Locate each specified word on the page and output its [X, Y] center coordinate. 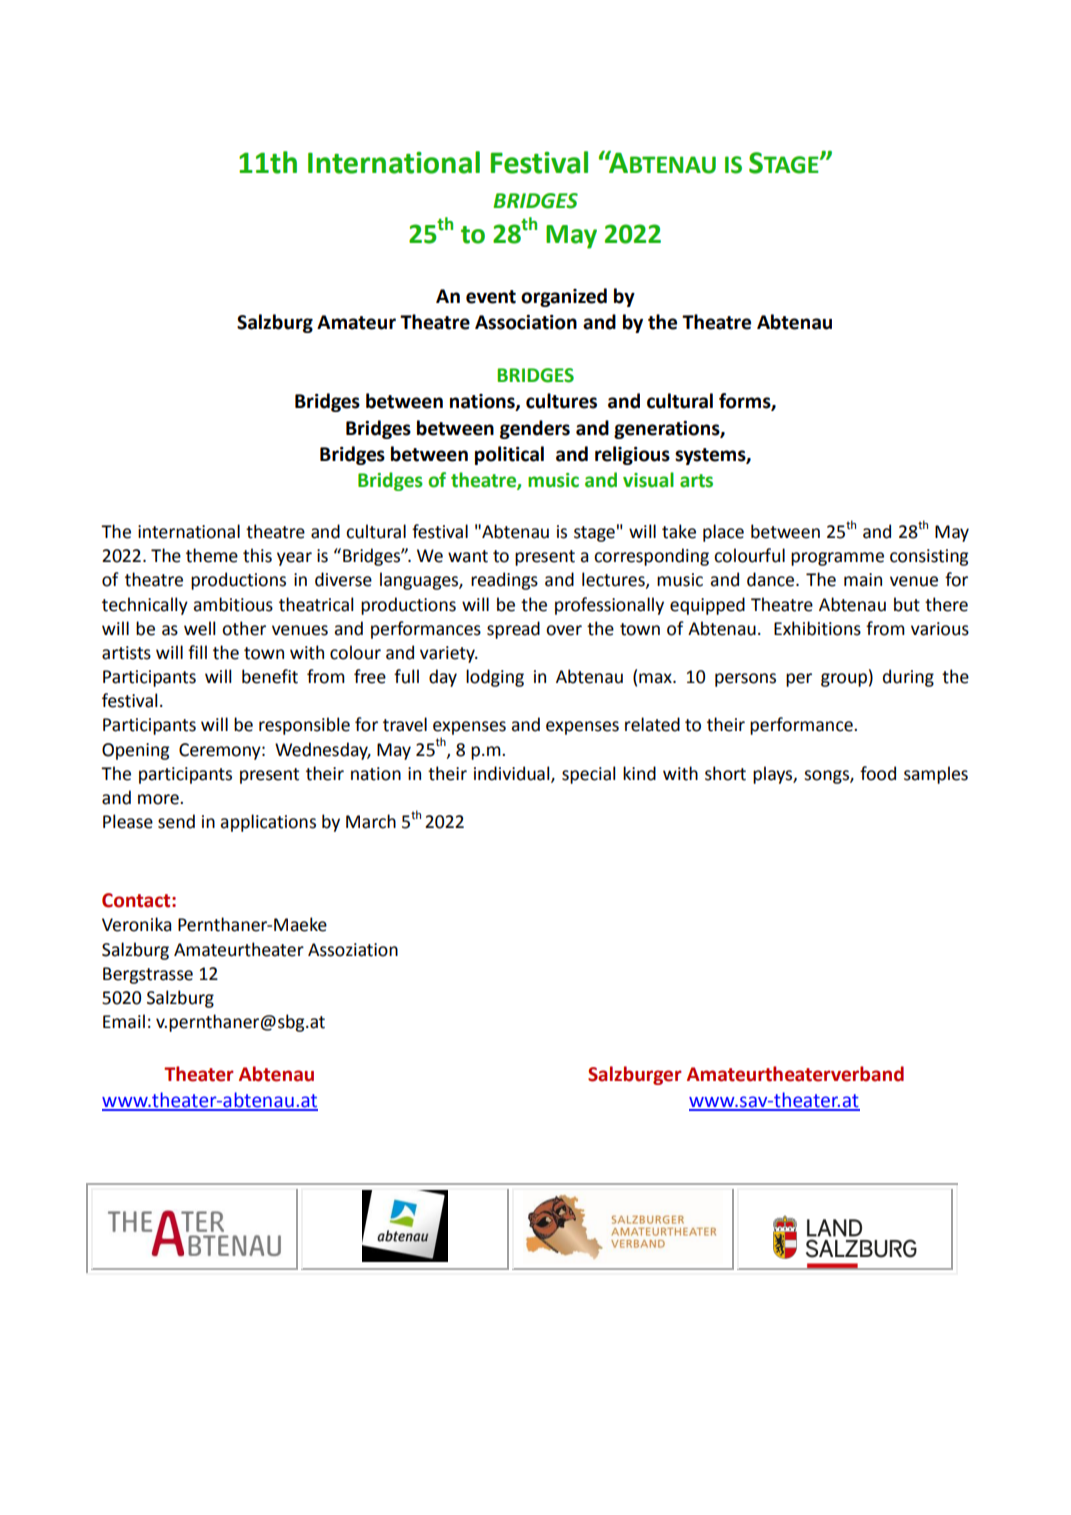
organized [564, 297]
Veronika [136, 924]
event [491, 297]
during [908, 678]
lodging [495, 678]
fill [197, 652]
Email [124, 1021]
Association [526, 322]
